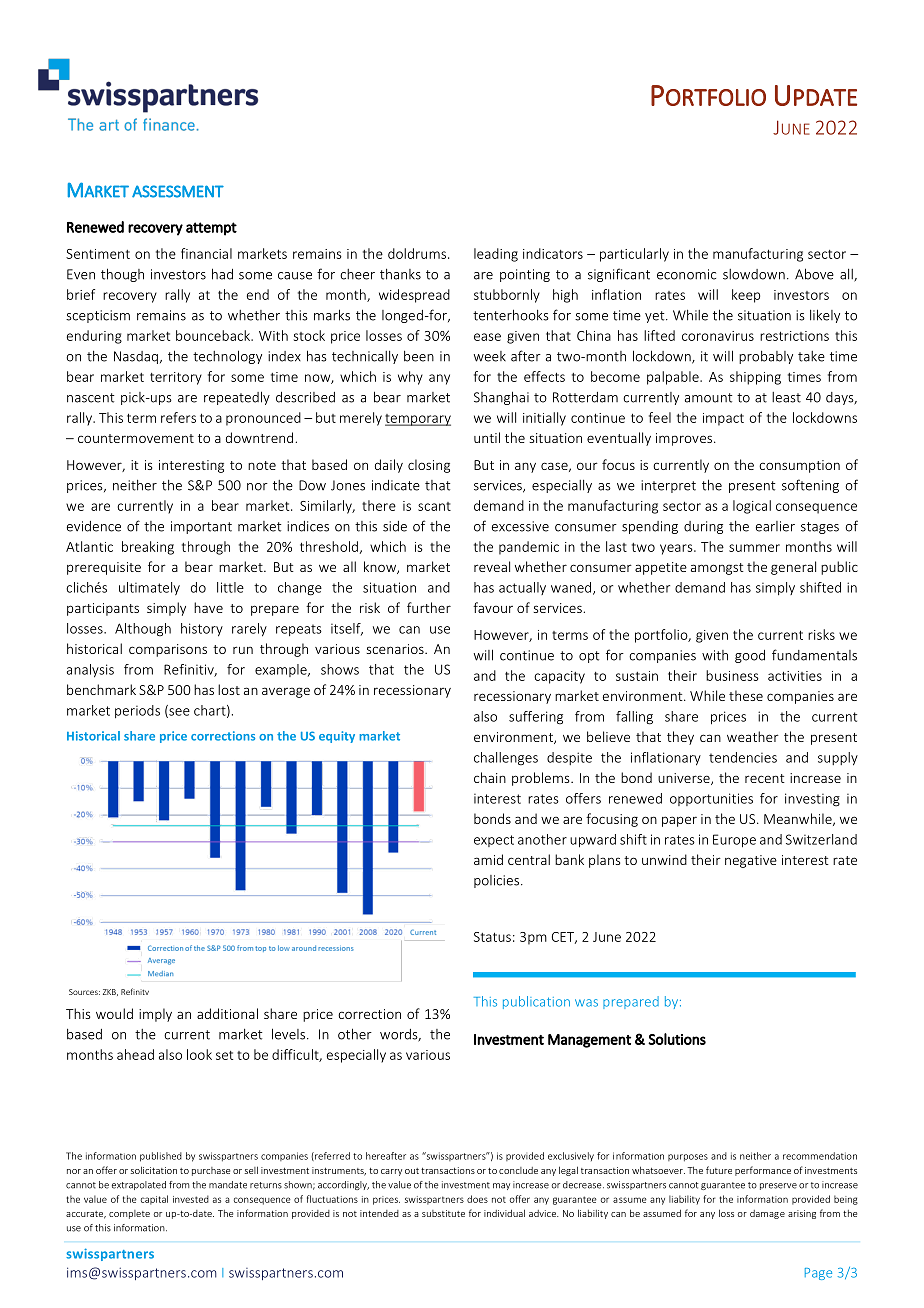  Describe the element at coordinates (211, 229) in the screenshot. I see `attempt` at that location.
